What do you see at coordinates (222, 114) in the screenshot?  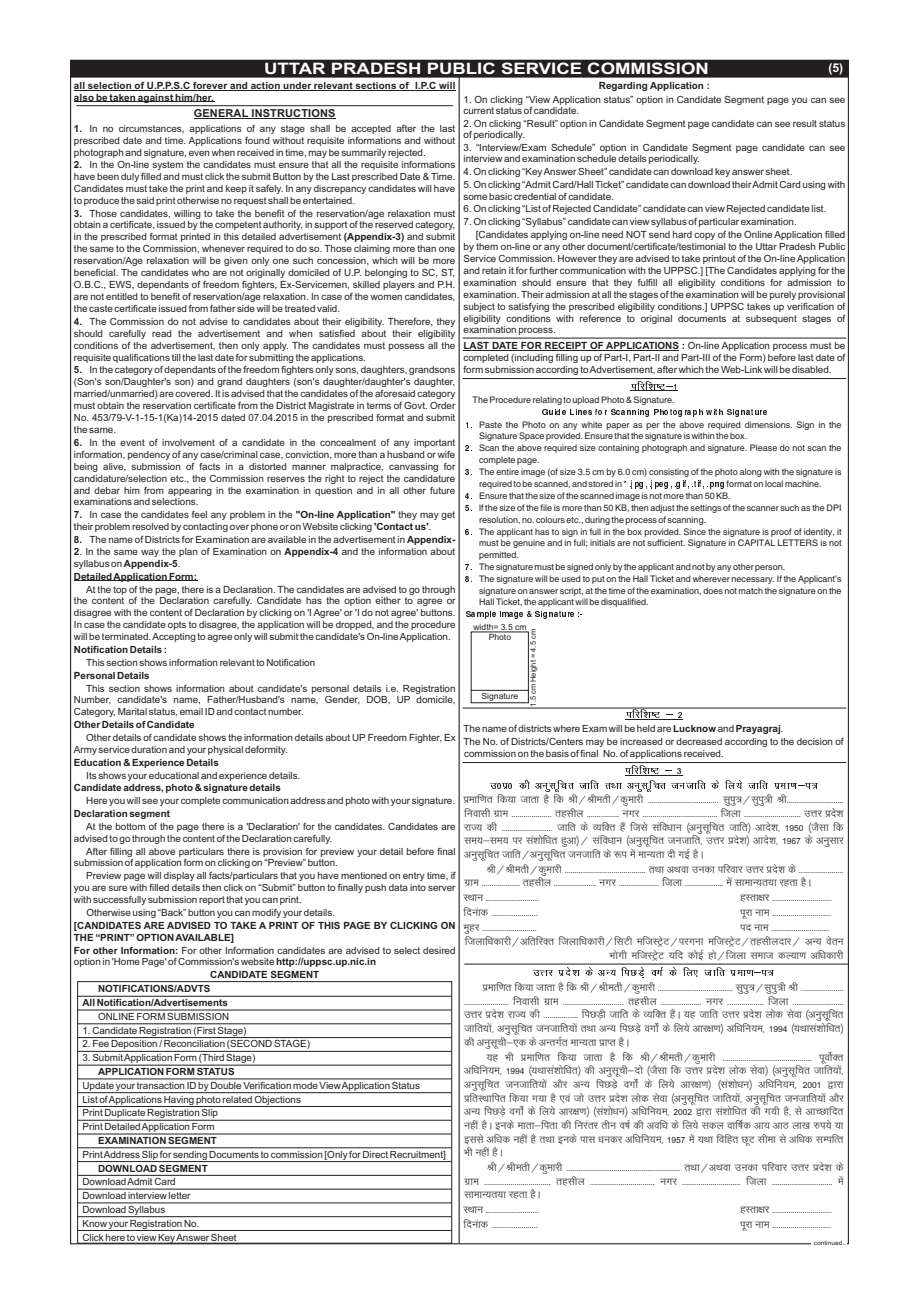 I see `GENERAL` at bounding box center [222, 114].
